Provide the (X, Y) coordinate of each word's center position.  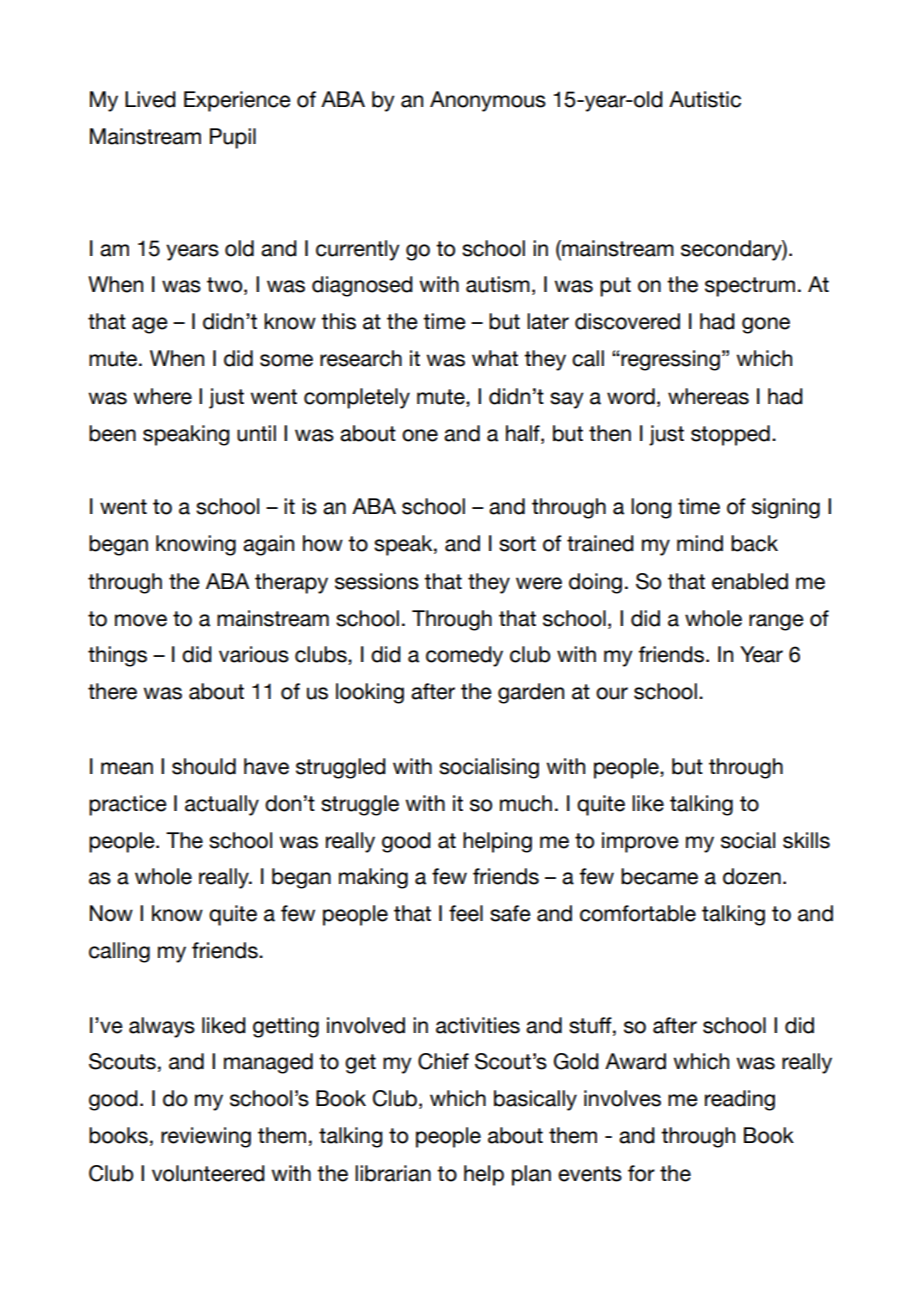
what (495, 358)
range (776, 622)
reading (740, 1100)
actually (222, 805)
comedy (464, 656)
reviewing (206, 1137)
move (141, 620)
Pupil (233, 138)
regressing (669, 360)
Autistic (705, 99)
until (256, 433)
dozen (752, 876)
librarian (393, 1173)
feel (466, 913)
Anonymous (488, 101)
